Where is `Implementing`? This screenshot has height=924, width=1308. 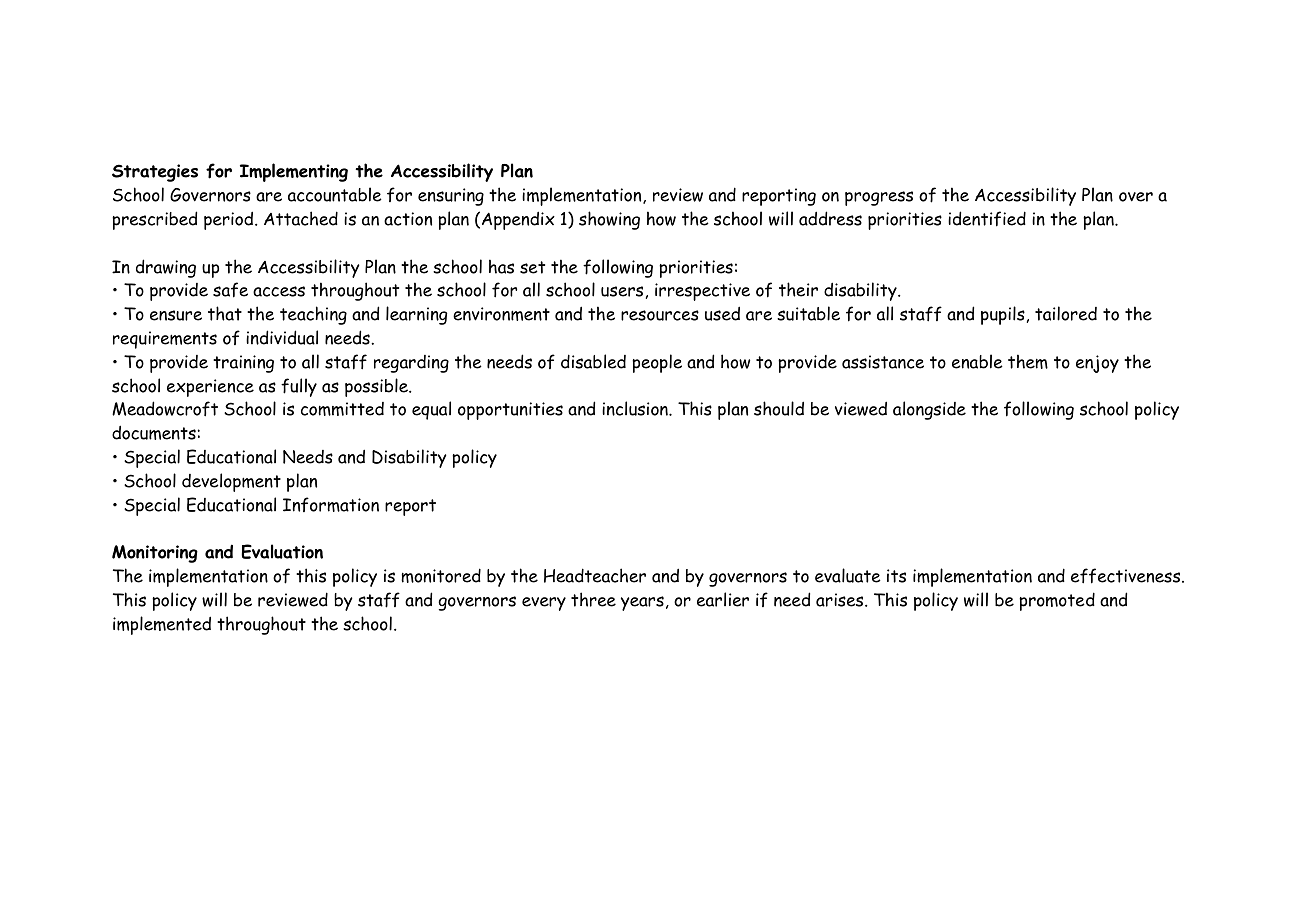
Implementing is located at coordinates (294, 172).
